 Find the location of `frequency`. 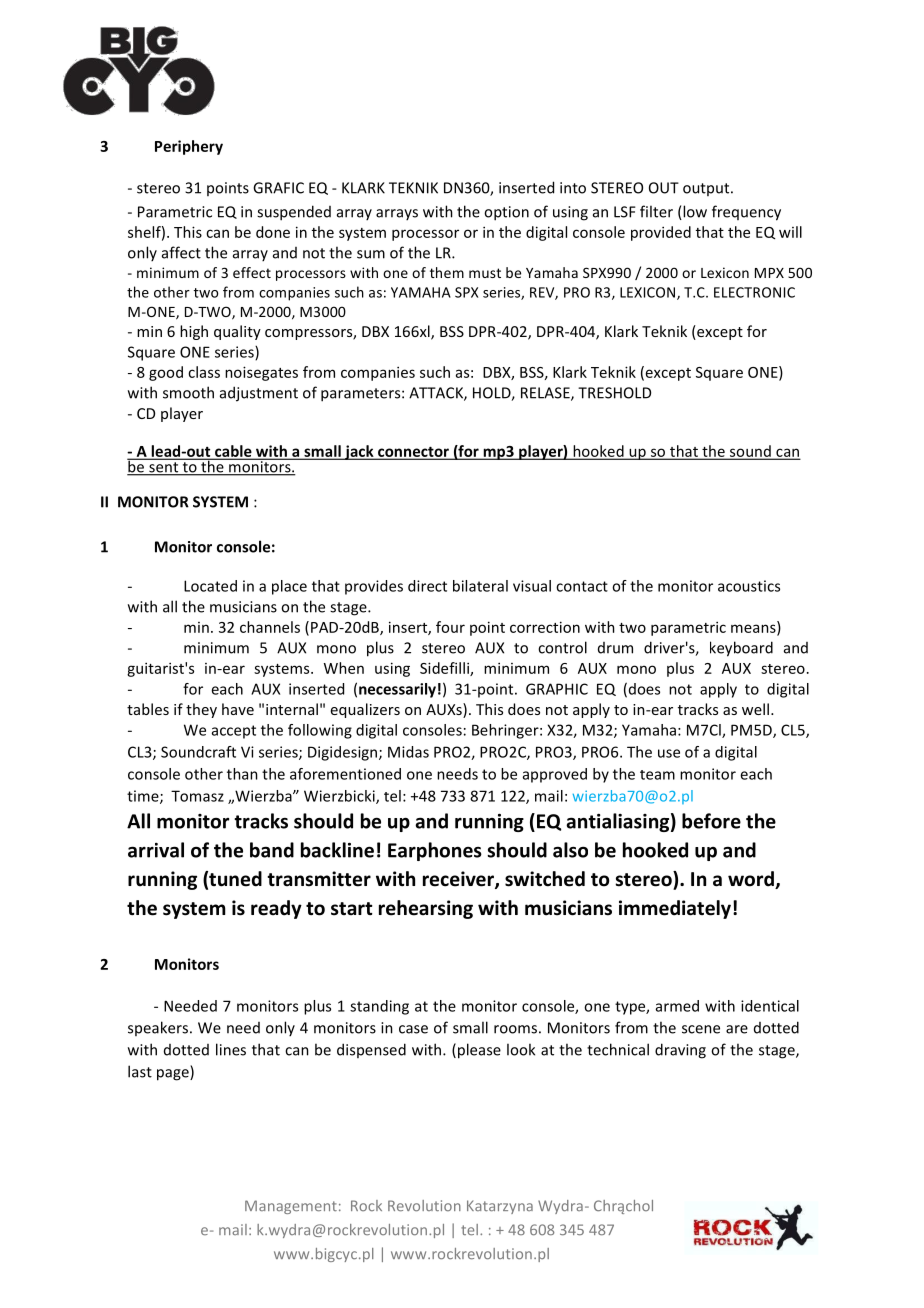

frequency is located at coordinates (746, 213).
